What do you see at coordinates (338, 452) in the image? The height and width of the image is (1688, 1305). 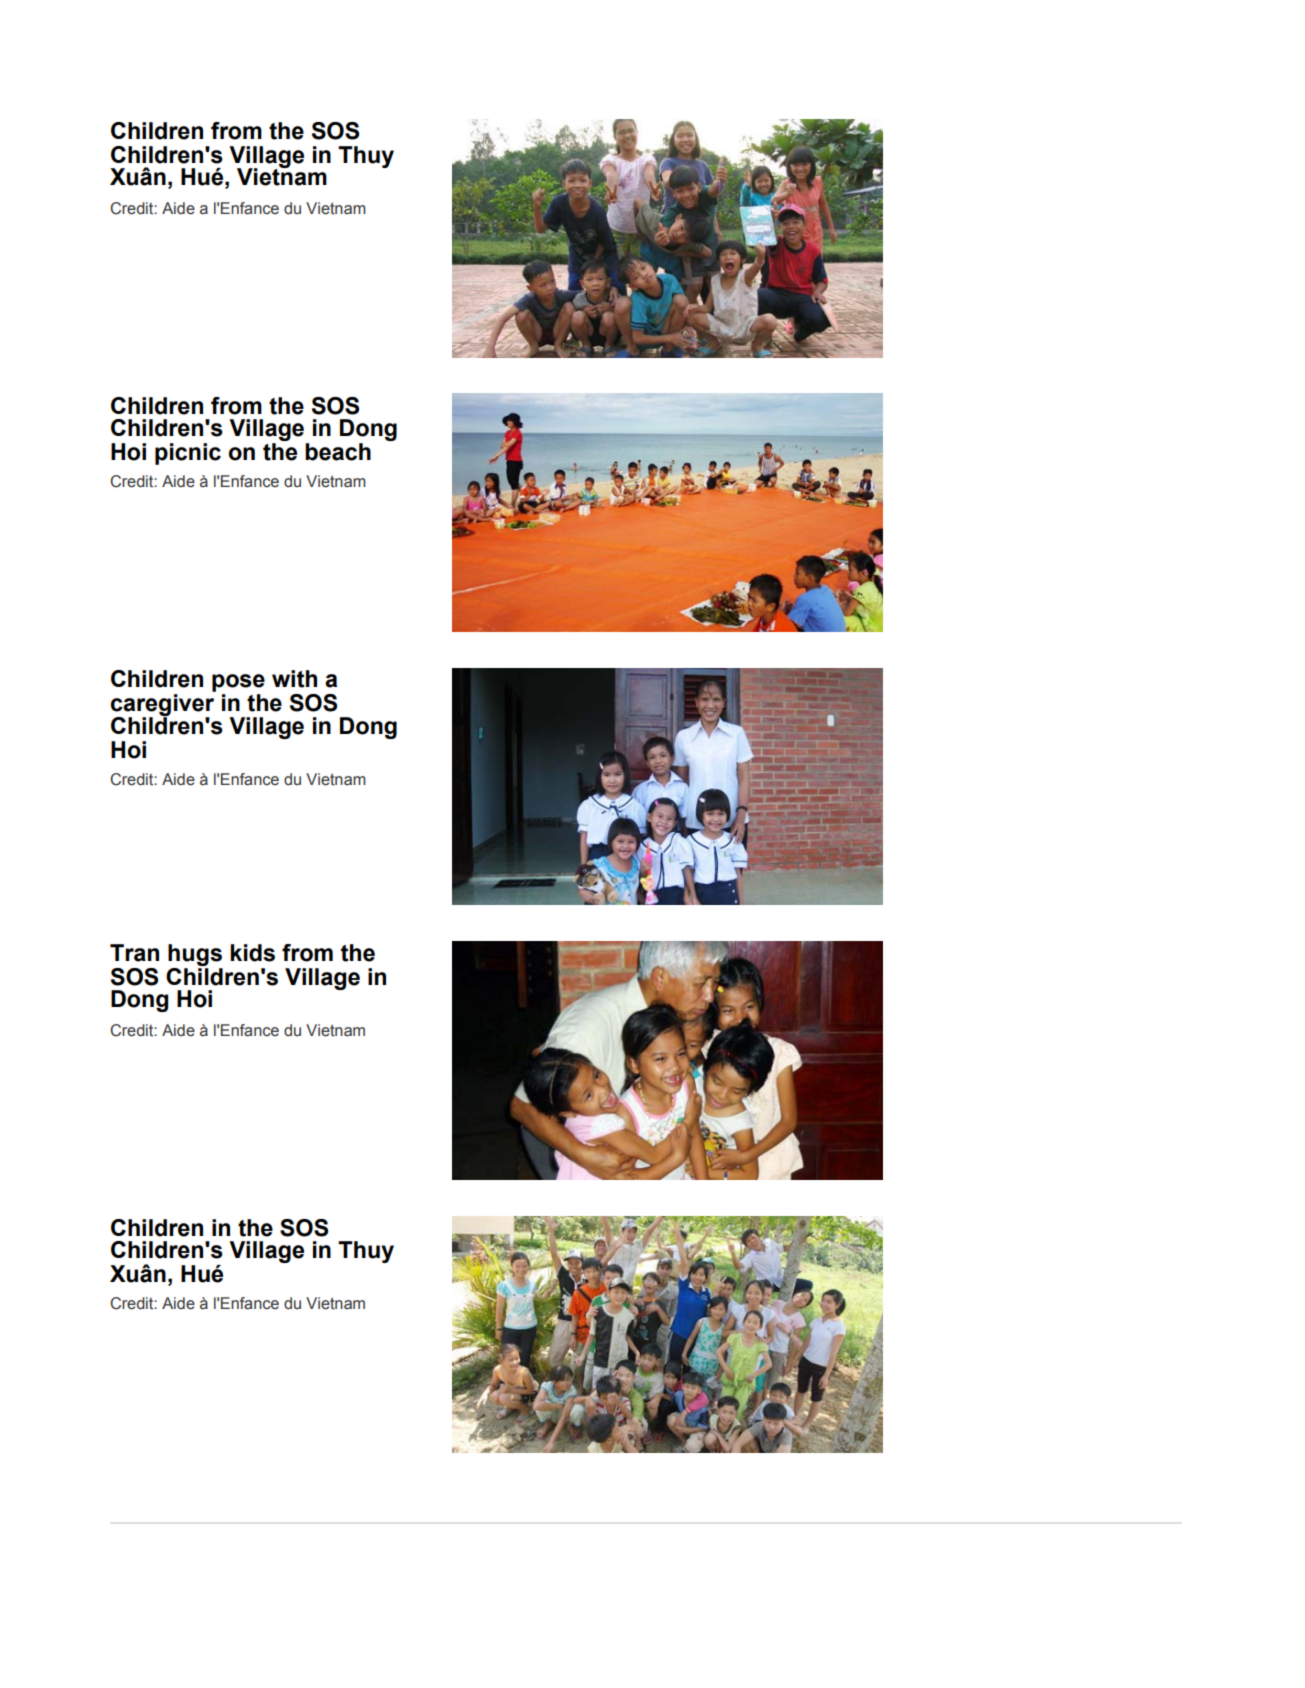 I see `beach` at bounding box center [338, 452].
